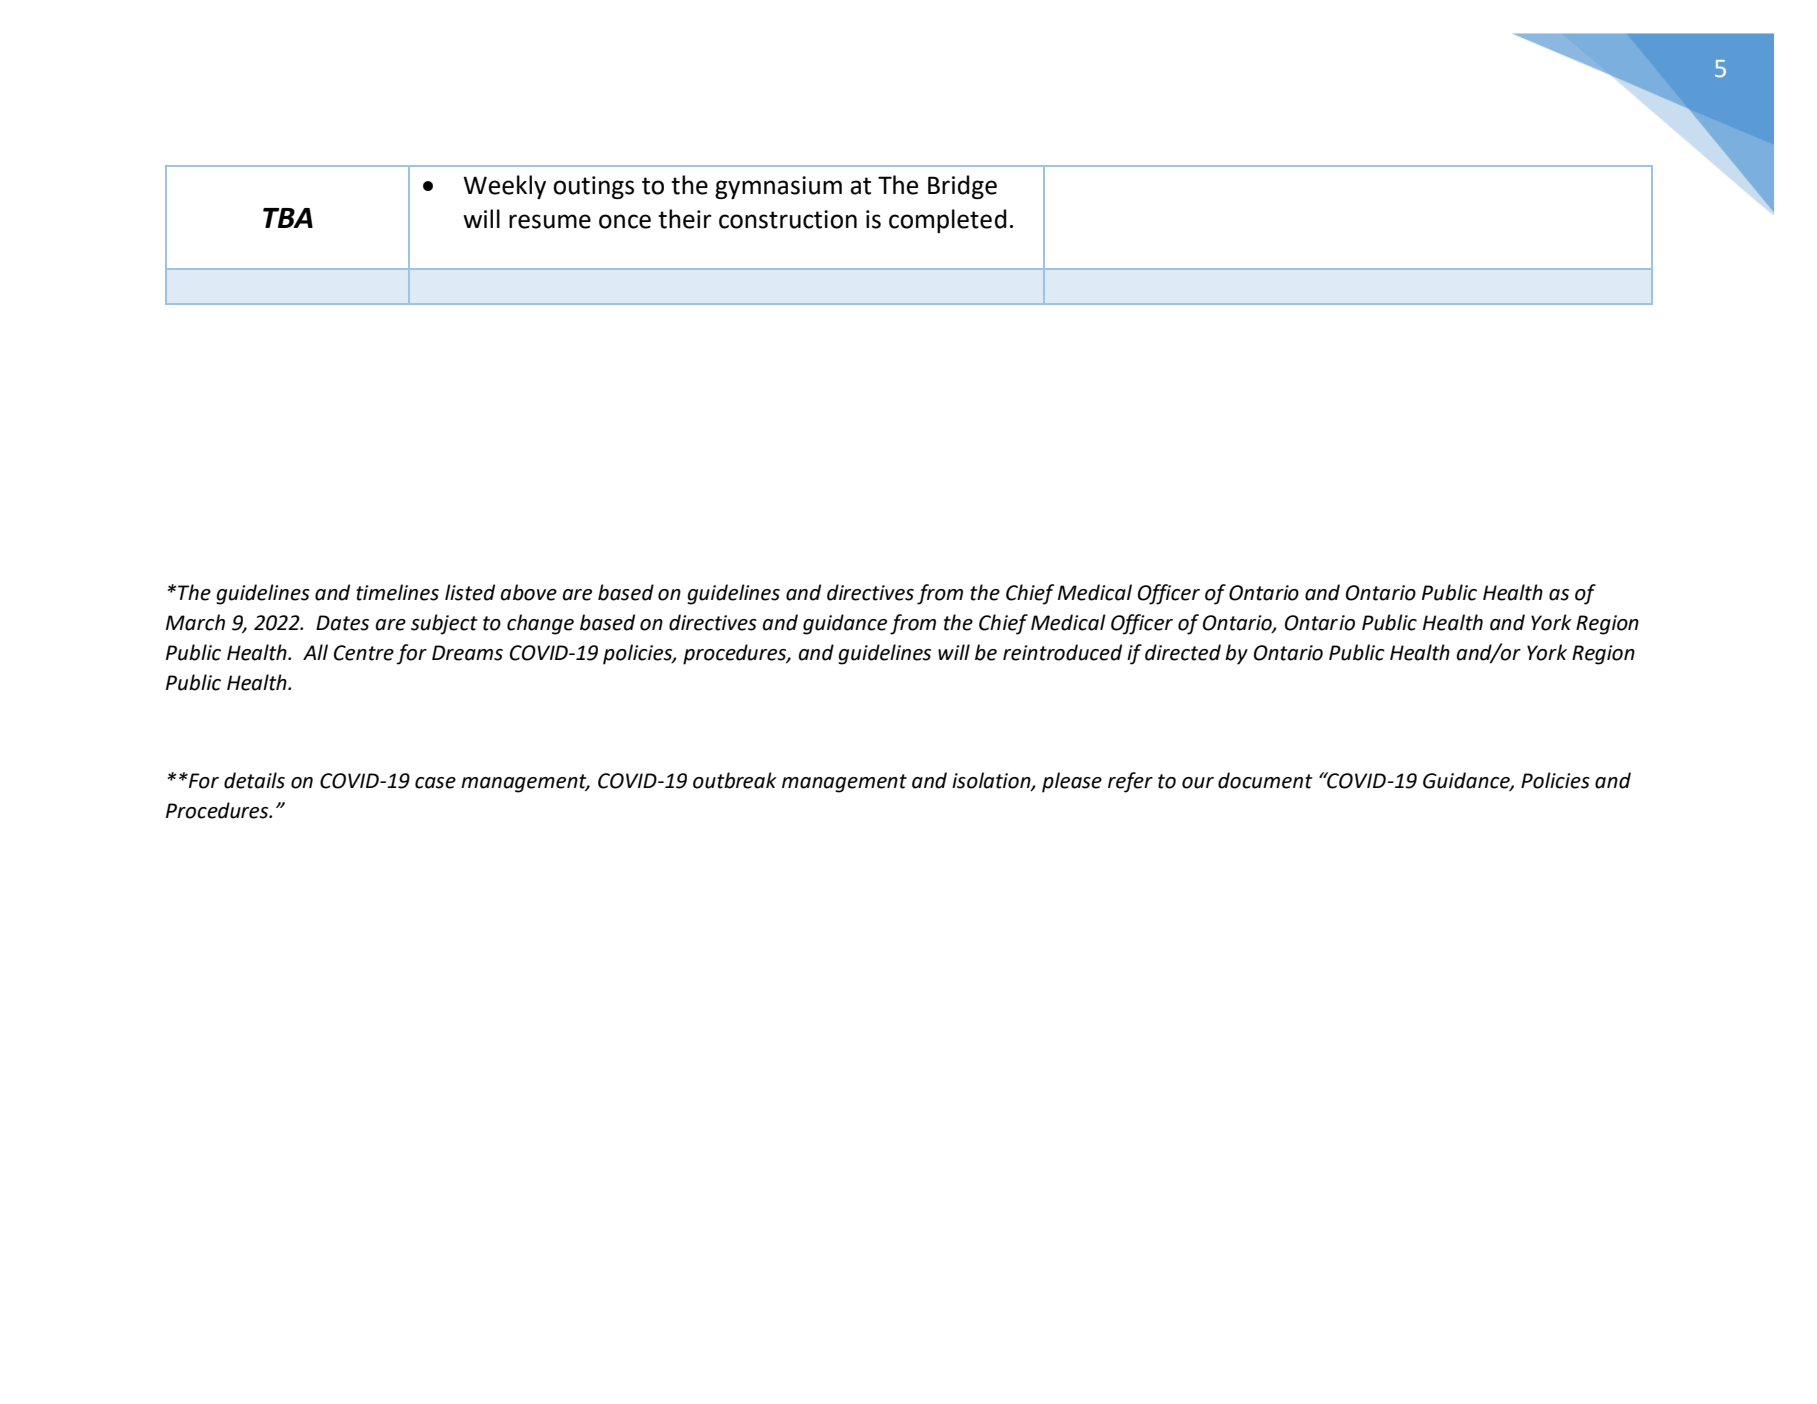 This screenshot has height=1404, width=1817. I want to click on resume, so click(550, 221).
